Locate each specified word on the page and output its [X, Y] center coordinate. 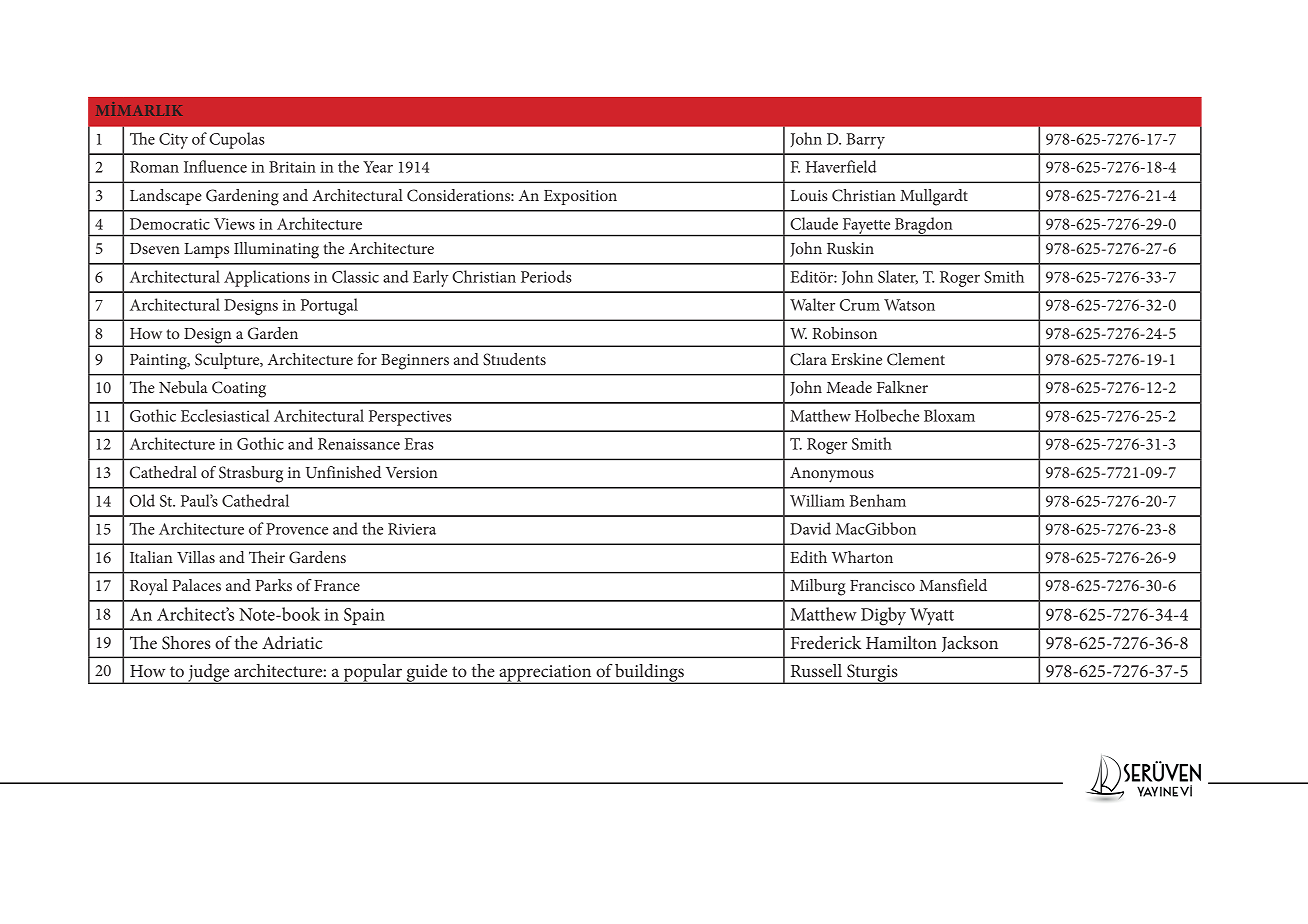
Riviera [412, 529]
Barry [865, 141]
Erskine [856, 359]
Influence [215, 166]
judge [209, 674]
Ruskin [850, 248]
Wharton [862, 557]
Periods [546, 276]
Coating [239, 389]
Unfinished [343, 472]
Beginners [415, 362]
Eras [419, 444]
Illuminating [276, 250]
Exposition [580, 197]
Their [267, 557]
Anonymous [832, 475]
